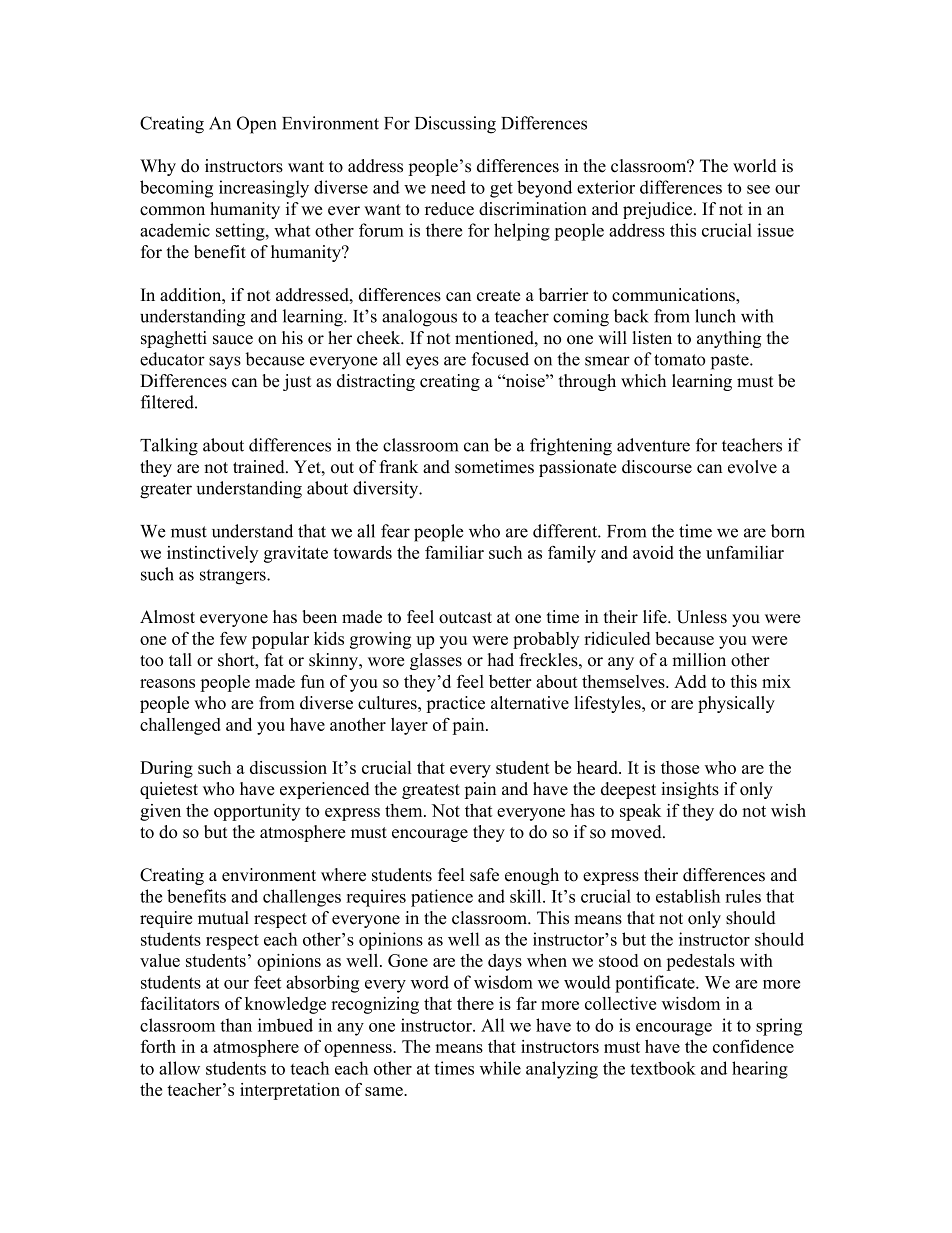 This screenshot has height=1233, width=952. I want to click on world, so click(755, 166).
